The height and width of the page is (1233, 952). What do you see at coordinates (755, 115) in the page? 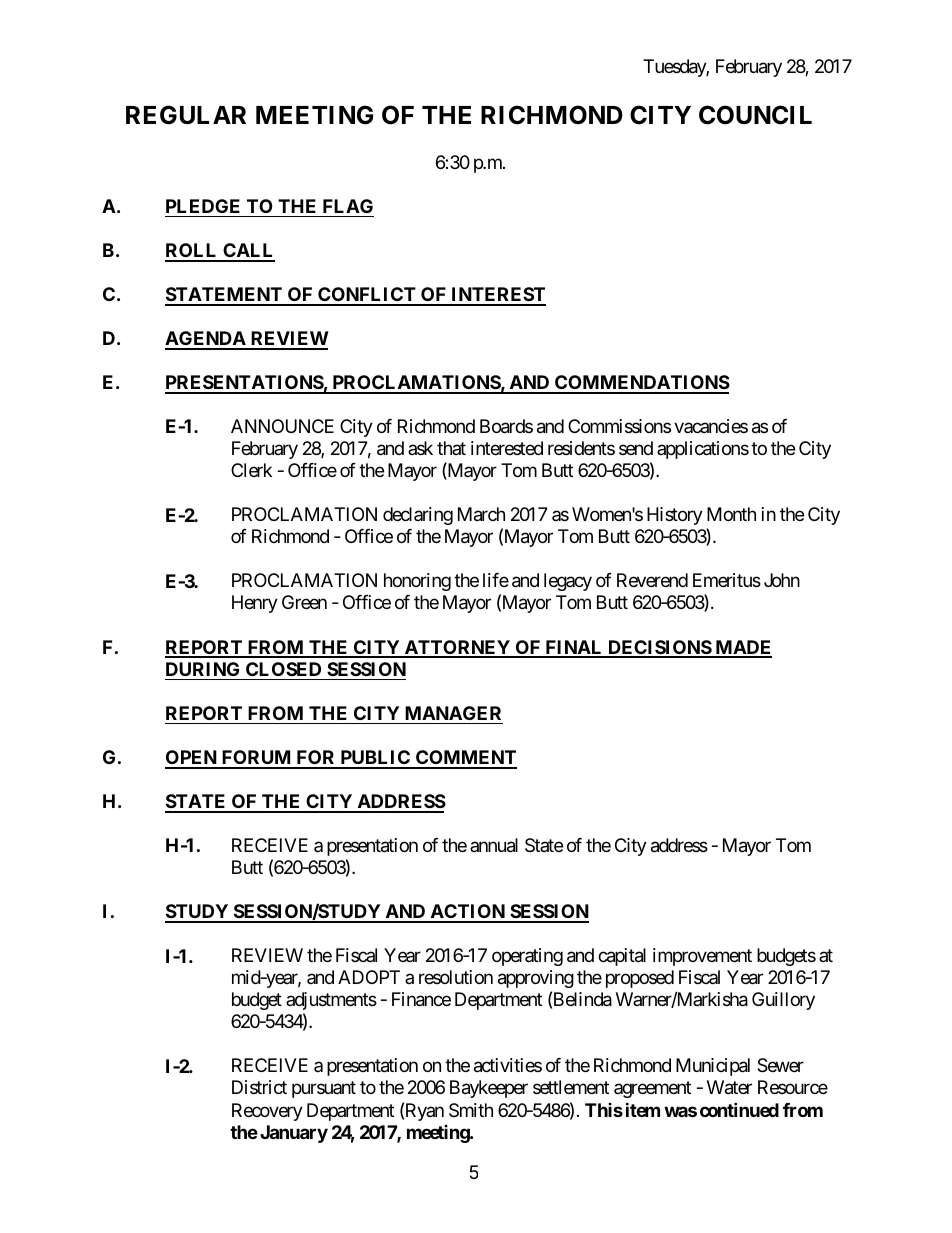
I see `COUNCIL` at bounding box center [755, 115].
